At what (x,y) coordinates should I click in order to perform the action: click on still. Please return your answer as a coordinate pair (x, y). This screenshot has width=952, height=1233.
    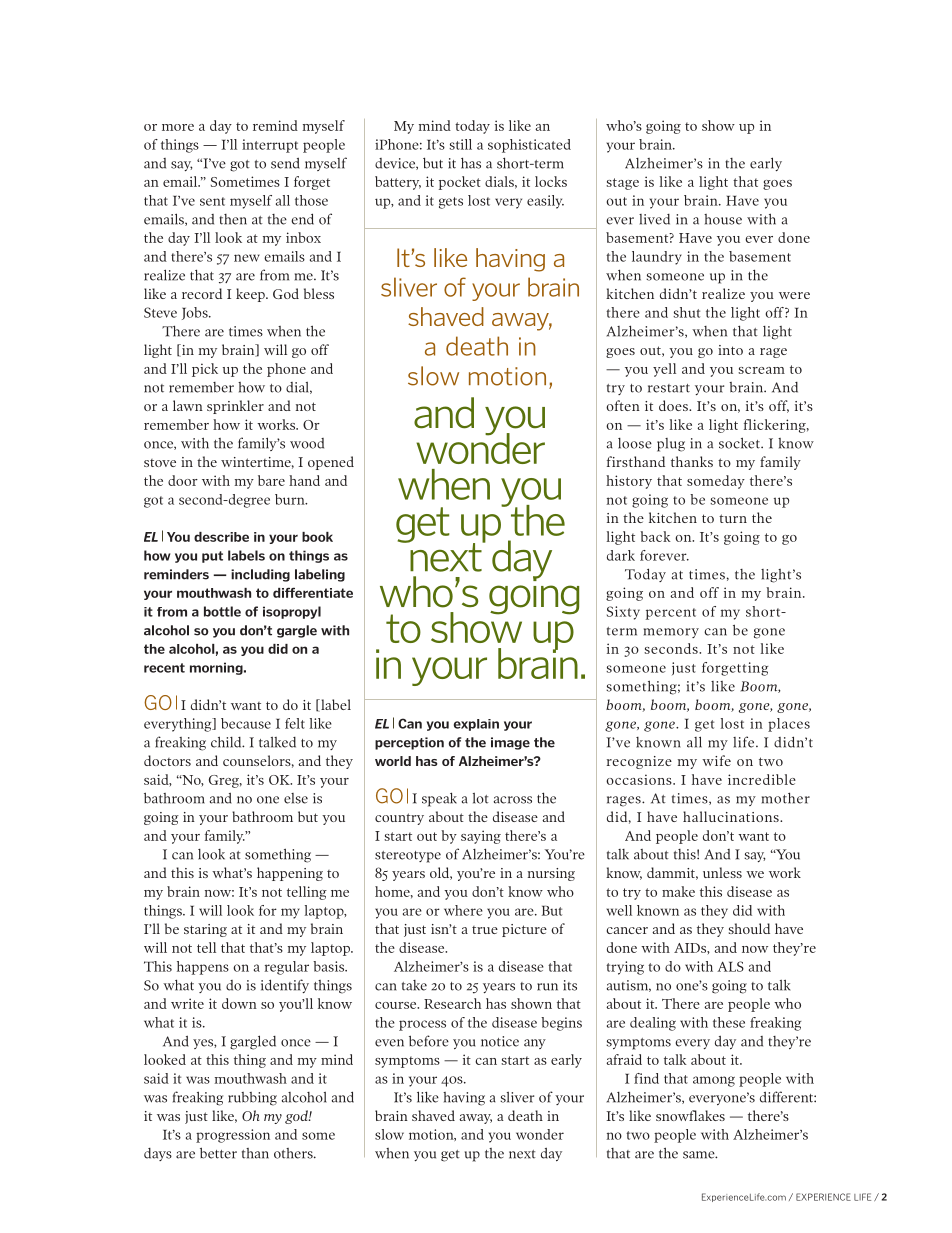
    Looking at the image, I should click on (460, 144).
